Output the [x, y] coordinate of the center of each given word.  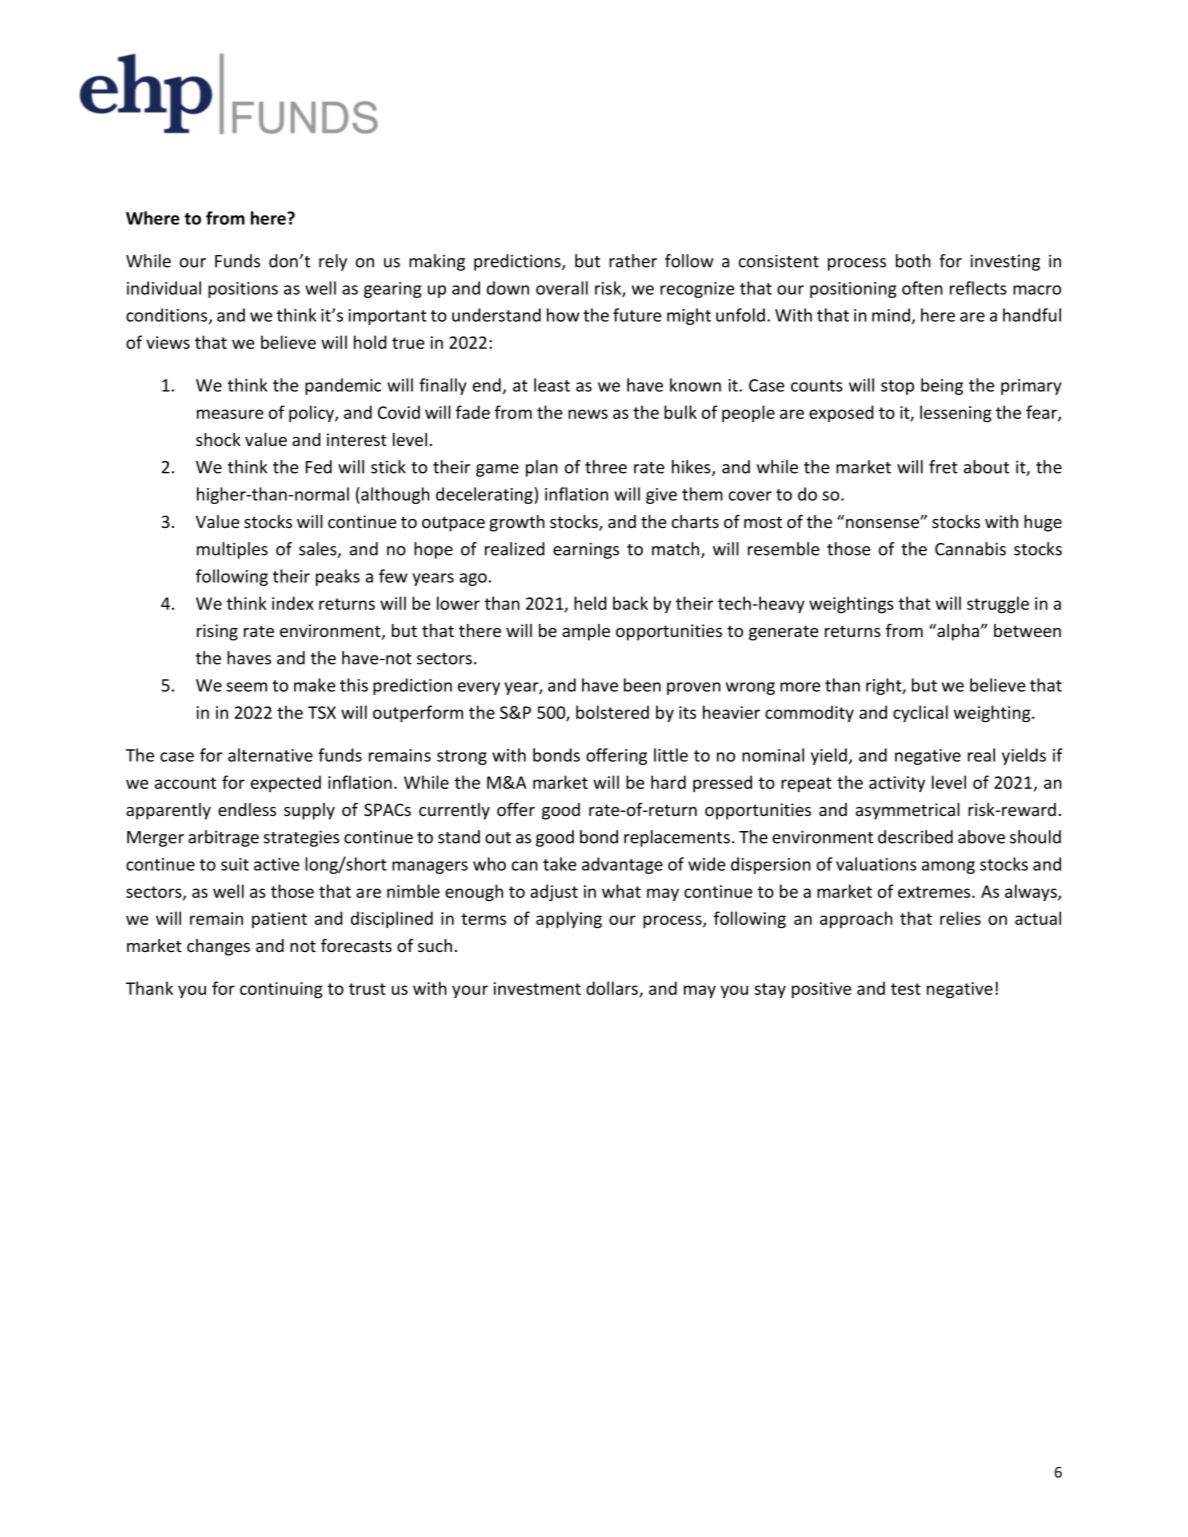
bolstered [612, 712]
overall [562, 288]
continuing [281, 990]
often [922, 288]
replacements [677, 838]
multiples [232, 550]
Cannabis [970, 549]
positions [243, 290]
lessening [956, 413]
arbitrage [223, 838]
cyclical [920, 713]
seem [246, 687]
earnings [586, 550]
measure [230, 414]
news [588, 414]
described [915, 837]
